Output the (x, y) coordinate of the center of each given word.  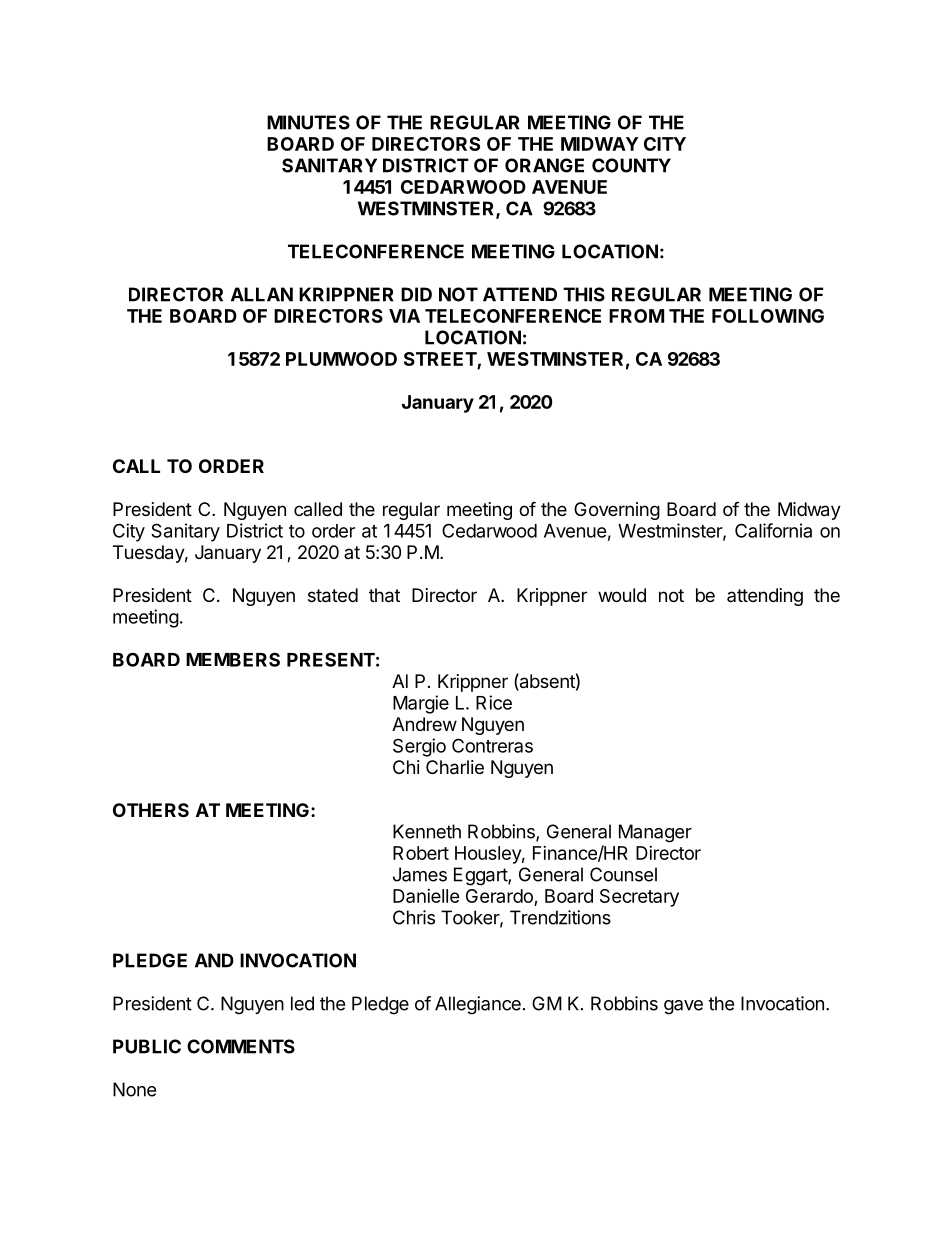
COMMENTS (241, 1046)
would (622, 595)
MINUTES (308, 122)
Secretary (639, 898)
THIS (584, 294)
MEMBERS (233, 659)
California (773, 530)
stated (333, 595)
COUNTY (631, 165)
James (420, 874)
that (384, 595)
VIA (404, 316)
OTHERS (151, 810)
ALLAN (262, 294)
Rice (494, 702)
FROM (636, 316)
